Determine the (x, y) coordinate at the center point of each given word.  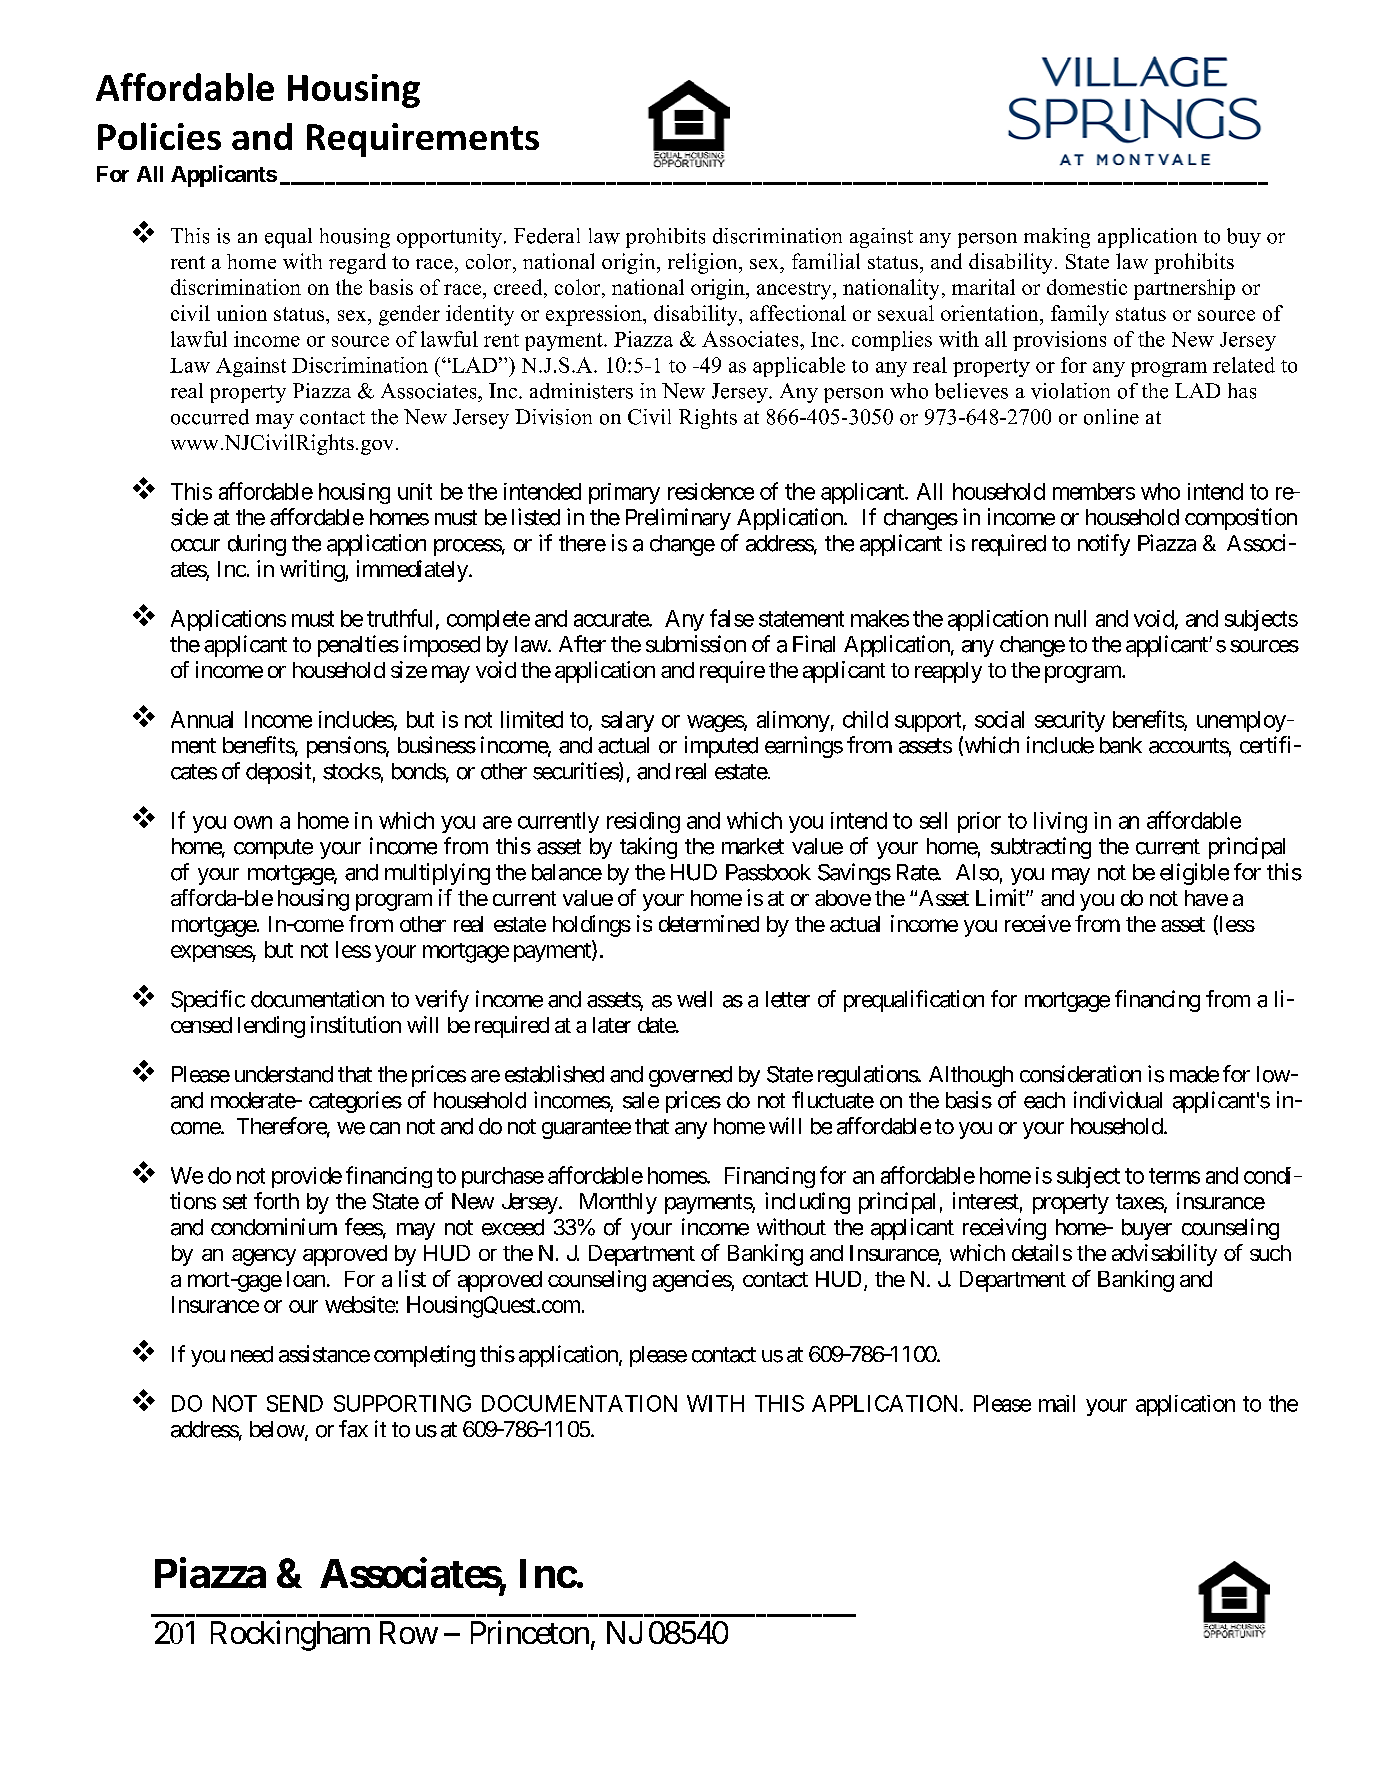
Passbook (768, 872)
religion (704, 263)
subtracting (1041, 848)
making (1057, 238)
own (253, 822)
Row (409, 1632)
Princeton (530, 1632)
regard (357, 263)
